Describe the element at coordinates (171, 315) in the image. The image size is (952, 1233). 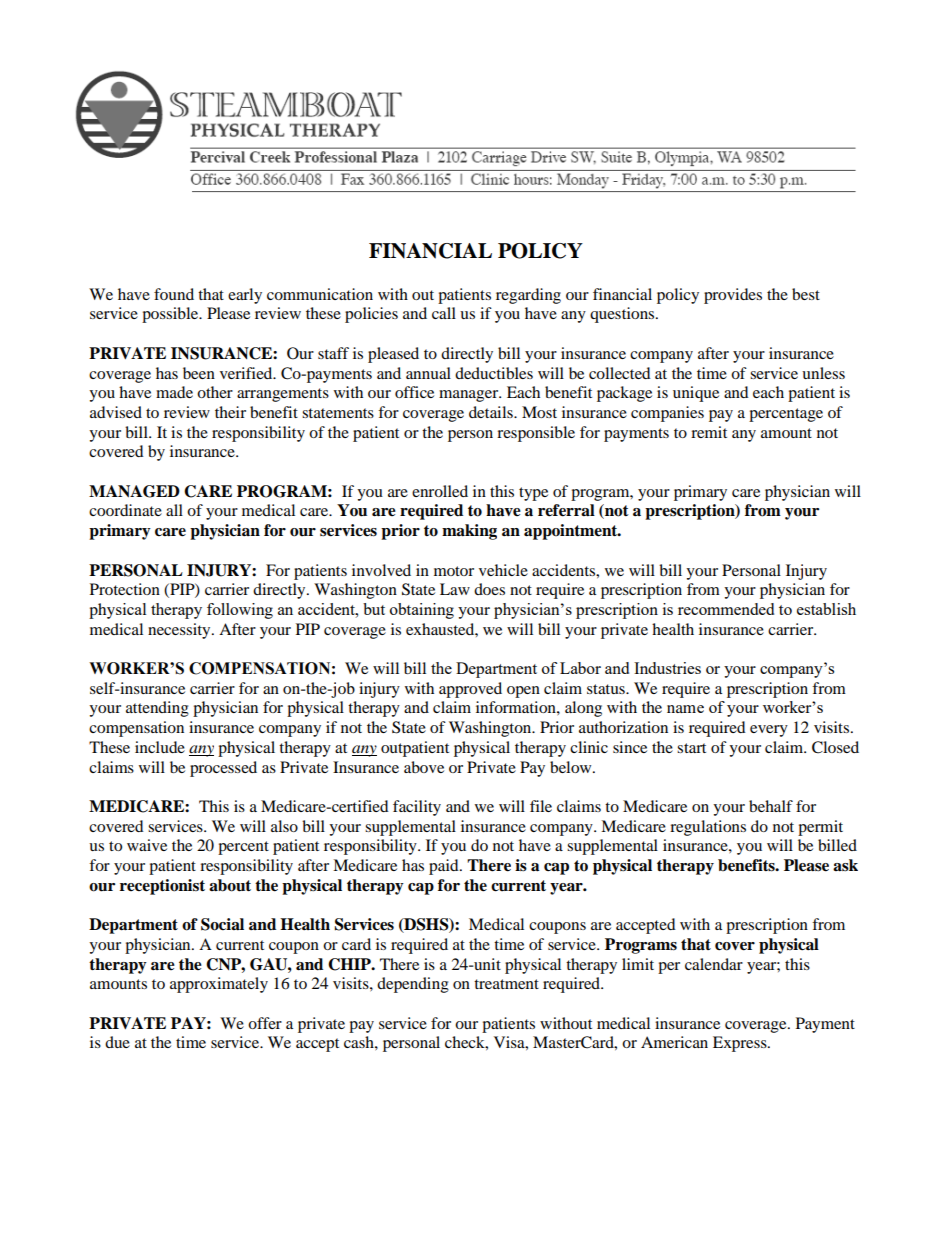
I see `possible` at that location.
